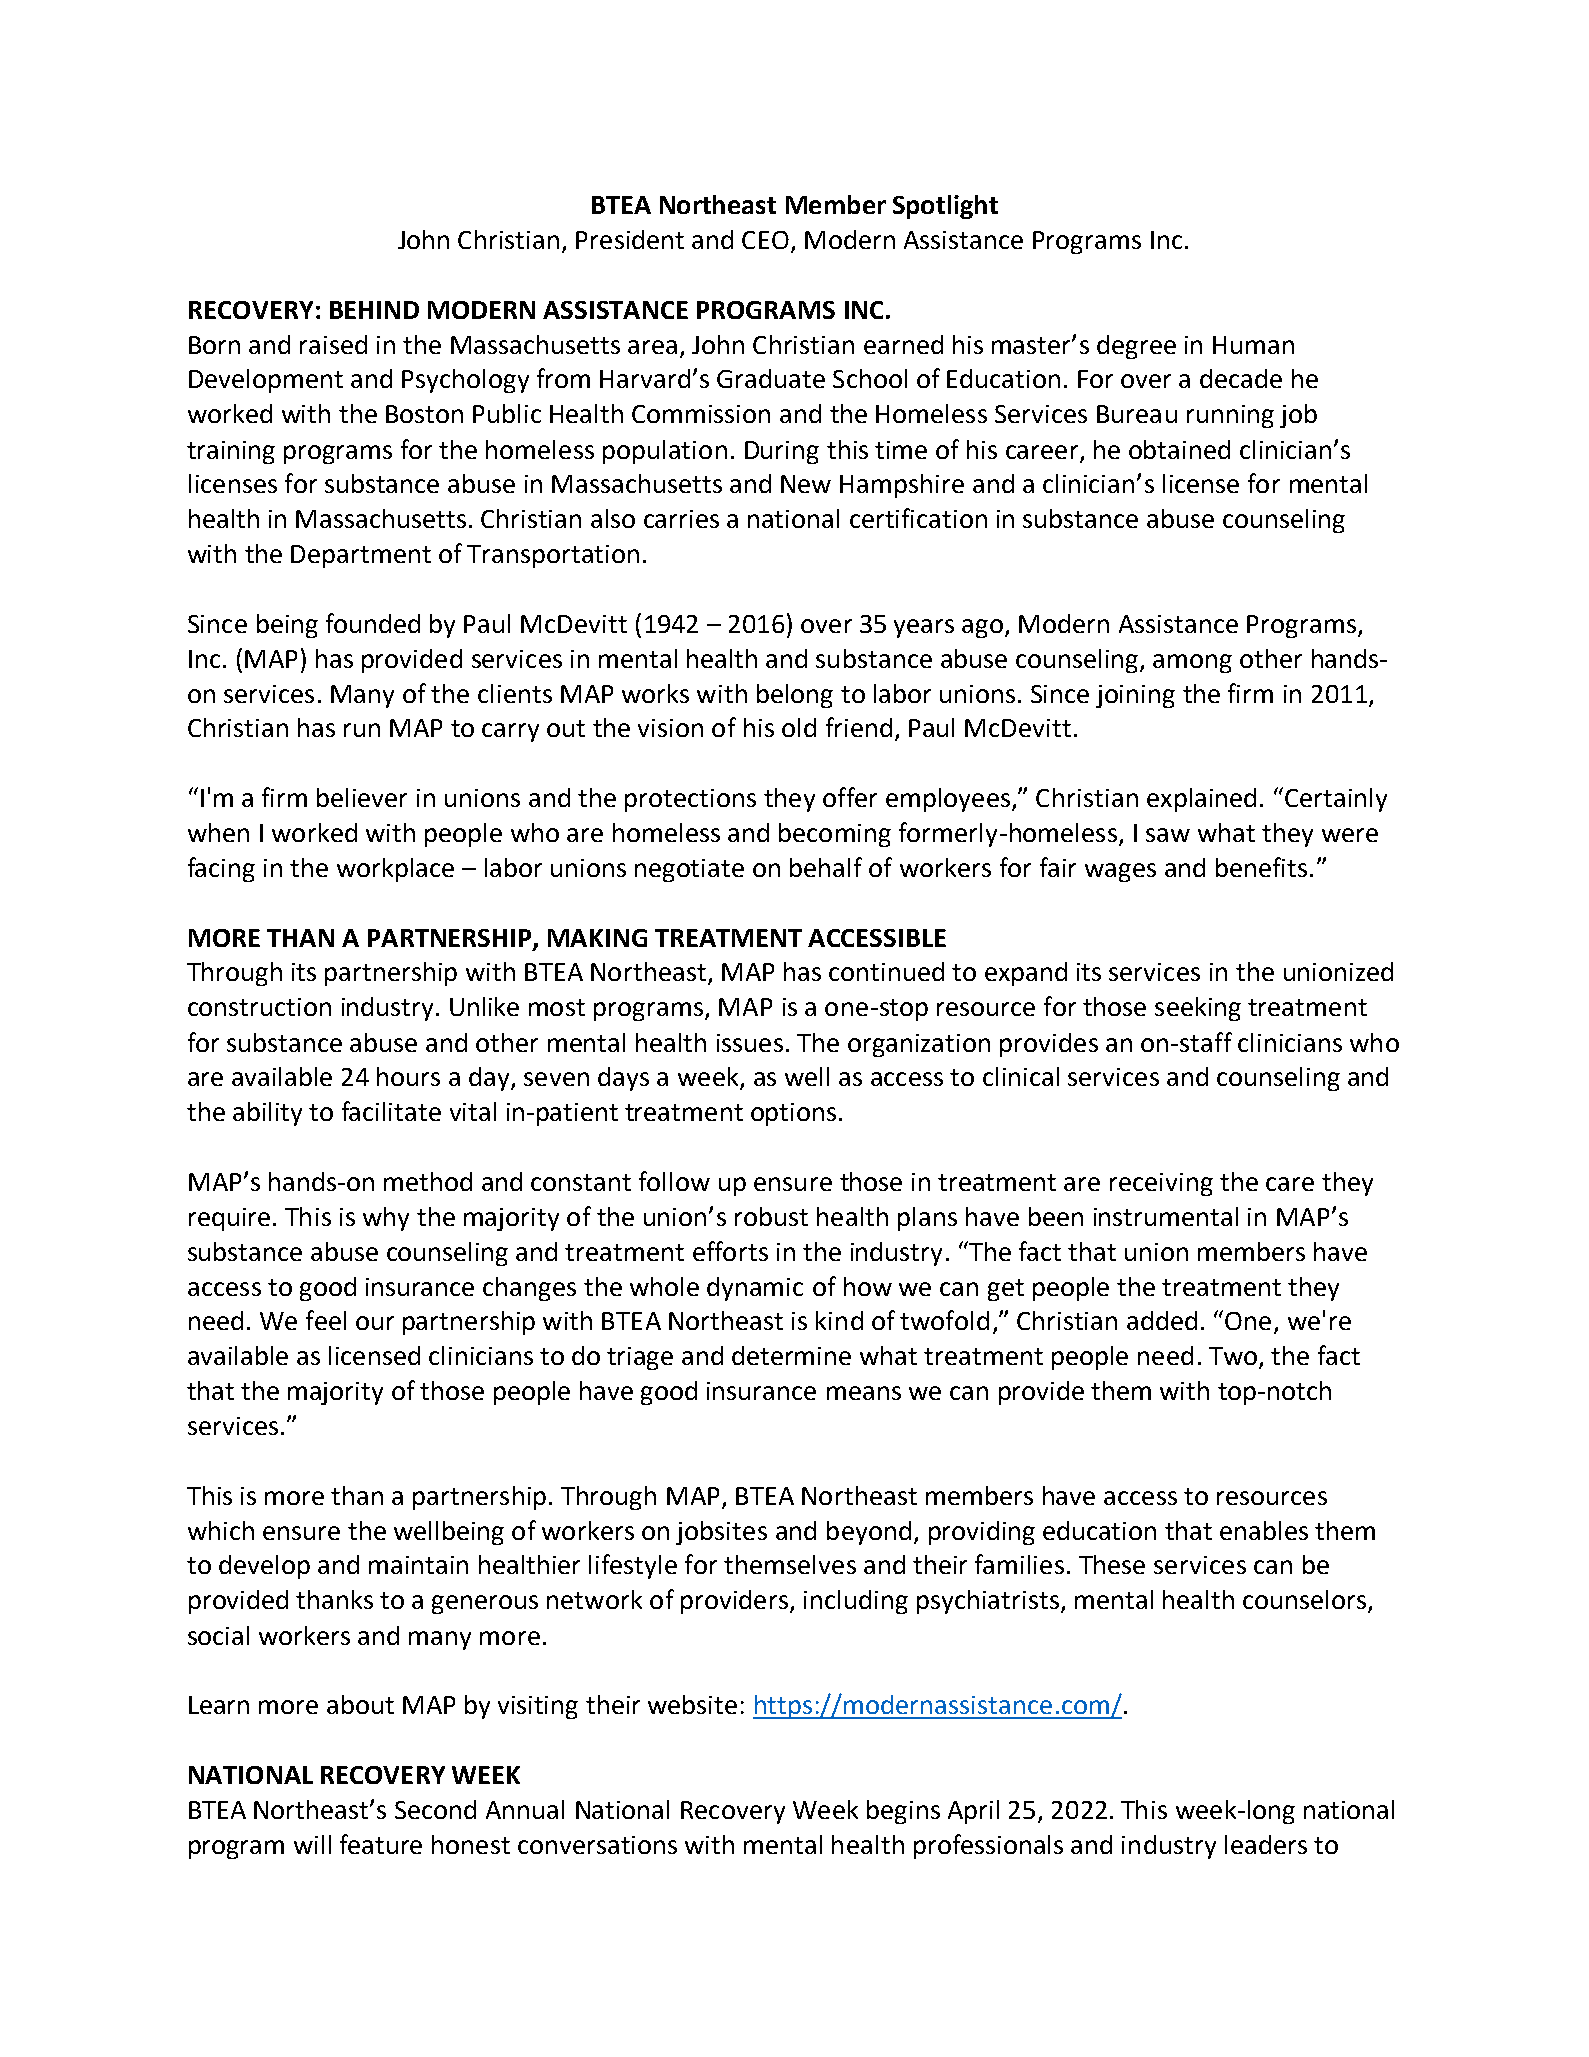  I want to click on Human, so click(1253, 345).
